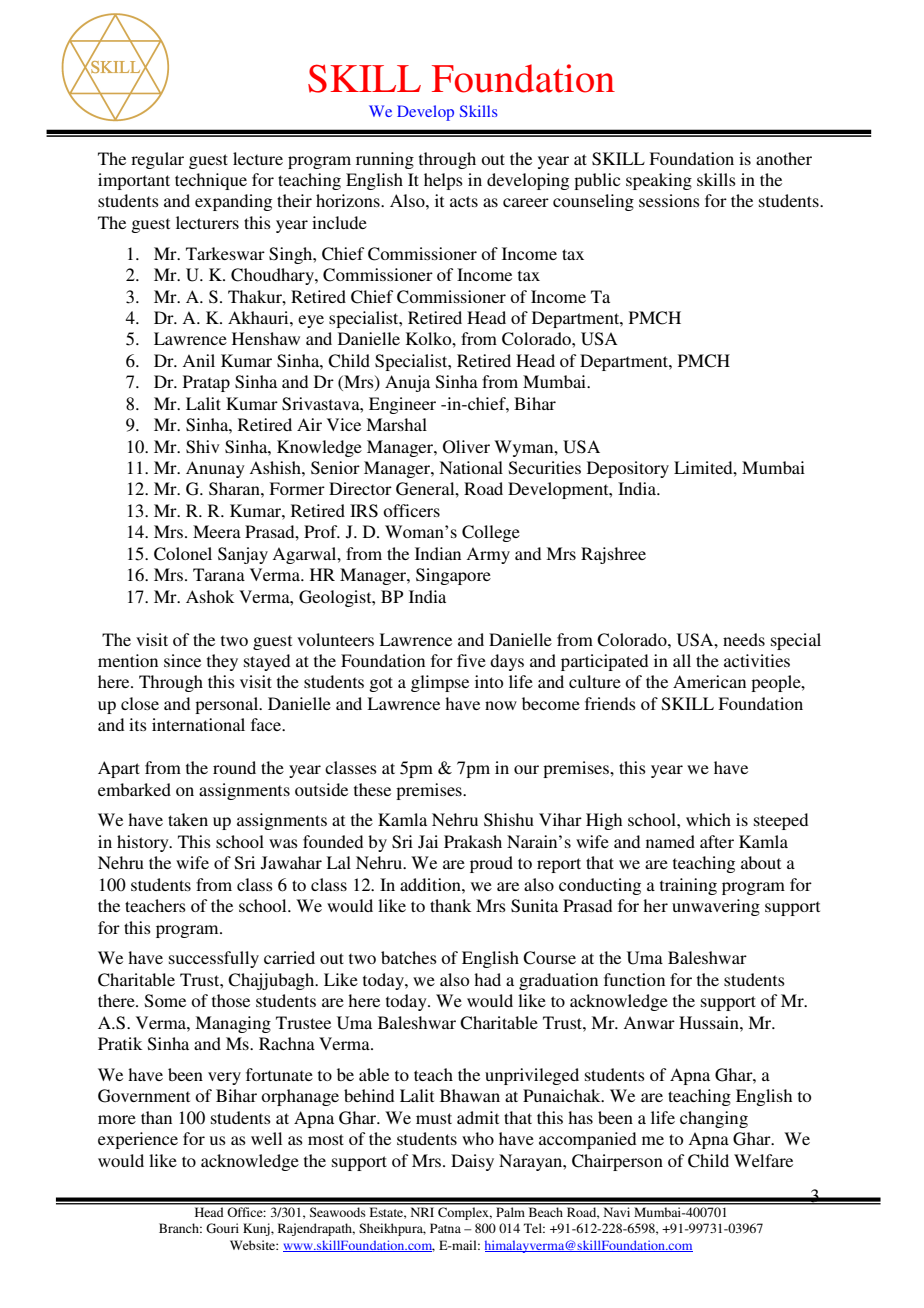 This page has width=924, height=1308. I want to click on technique, so click(211, 181).
